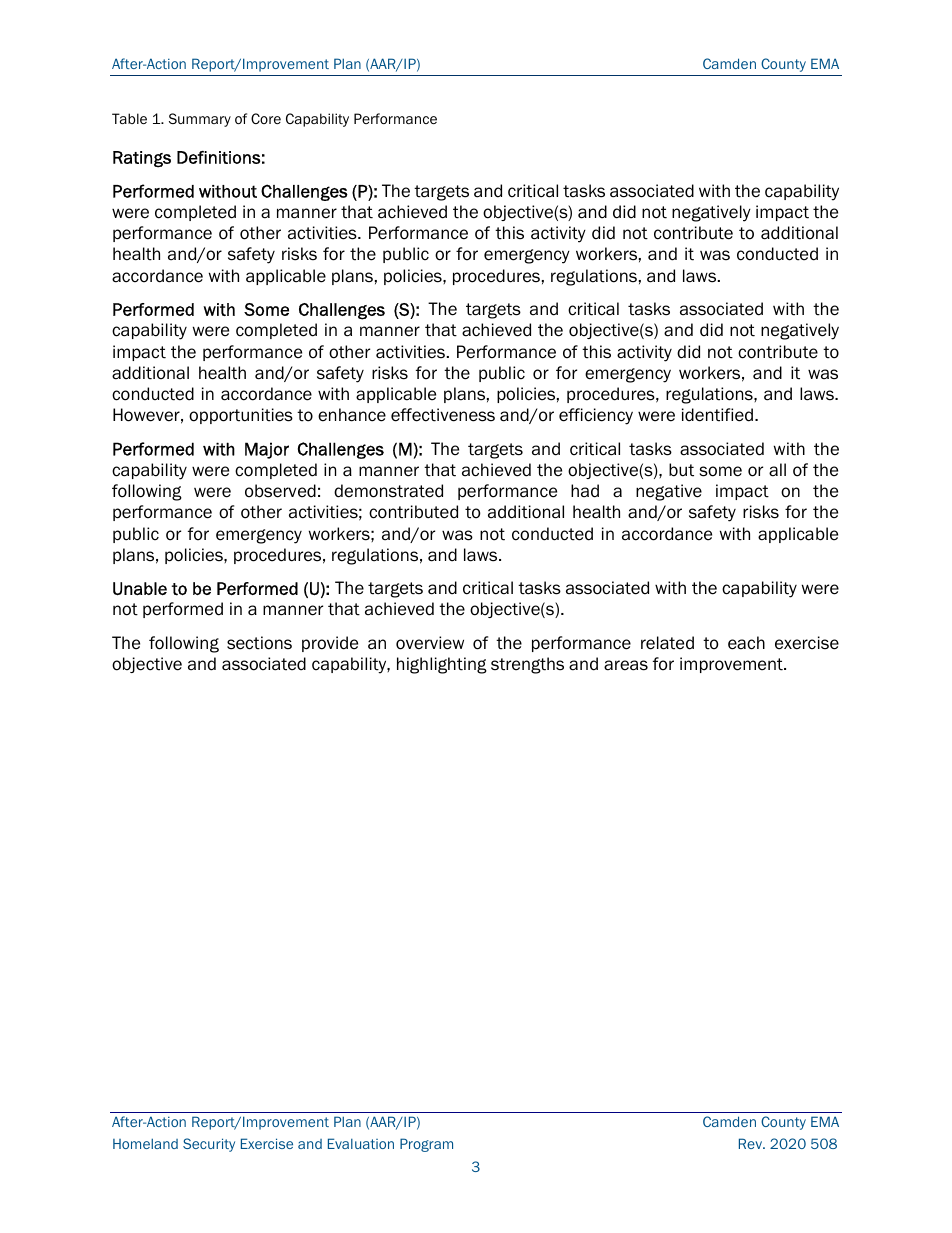 The width and height of the document is (952, 1233). I want to click on identified, so click(717, 415).
